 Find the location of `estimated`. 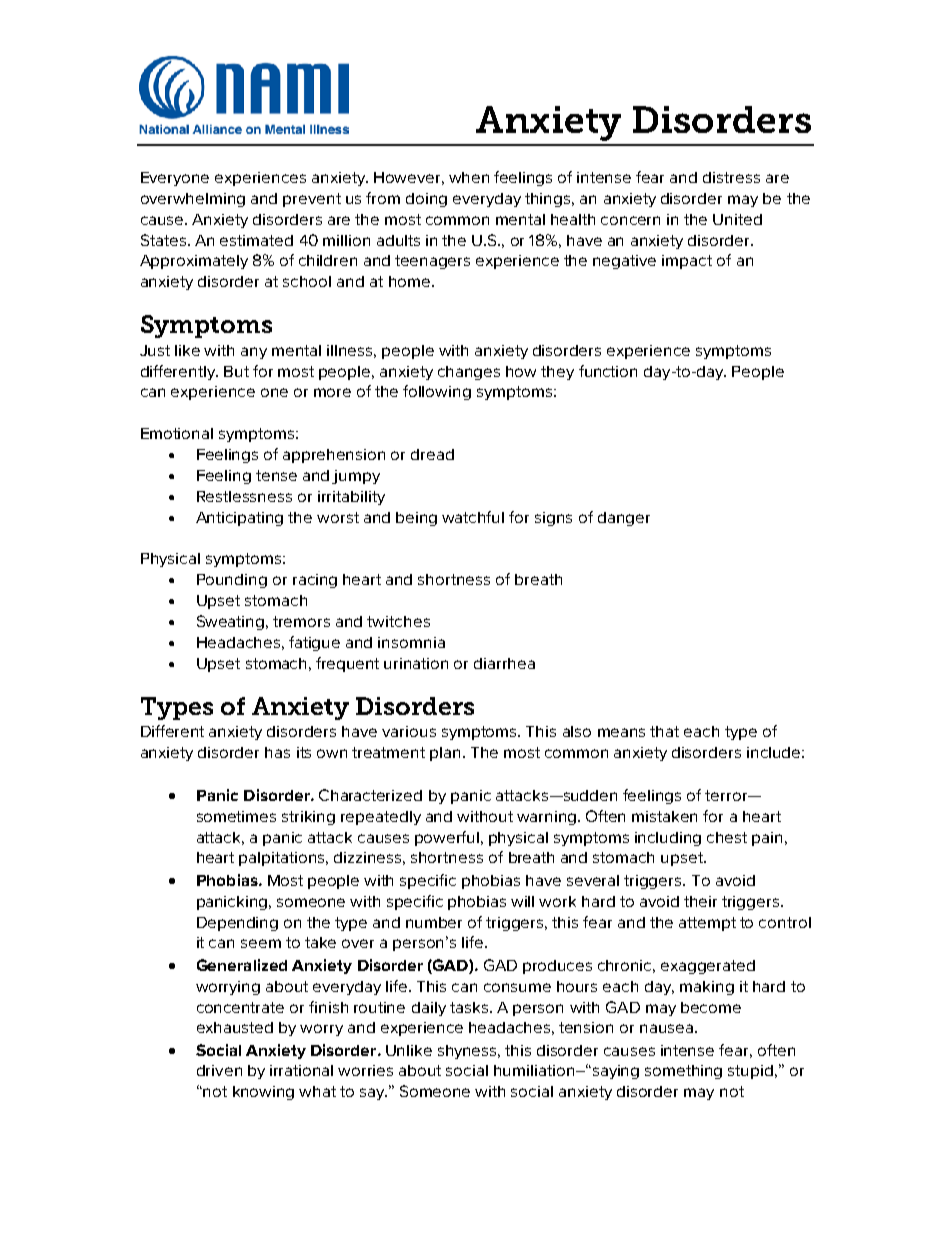

estimated is located at coordinates (256, 240).
